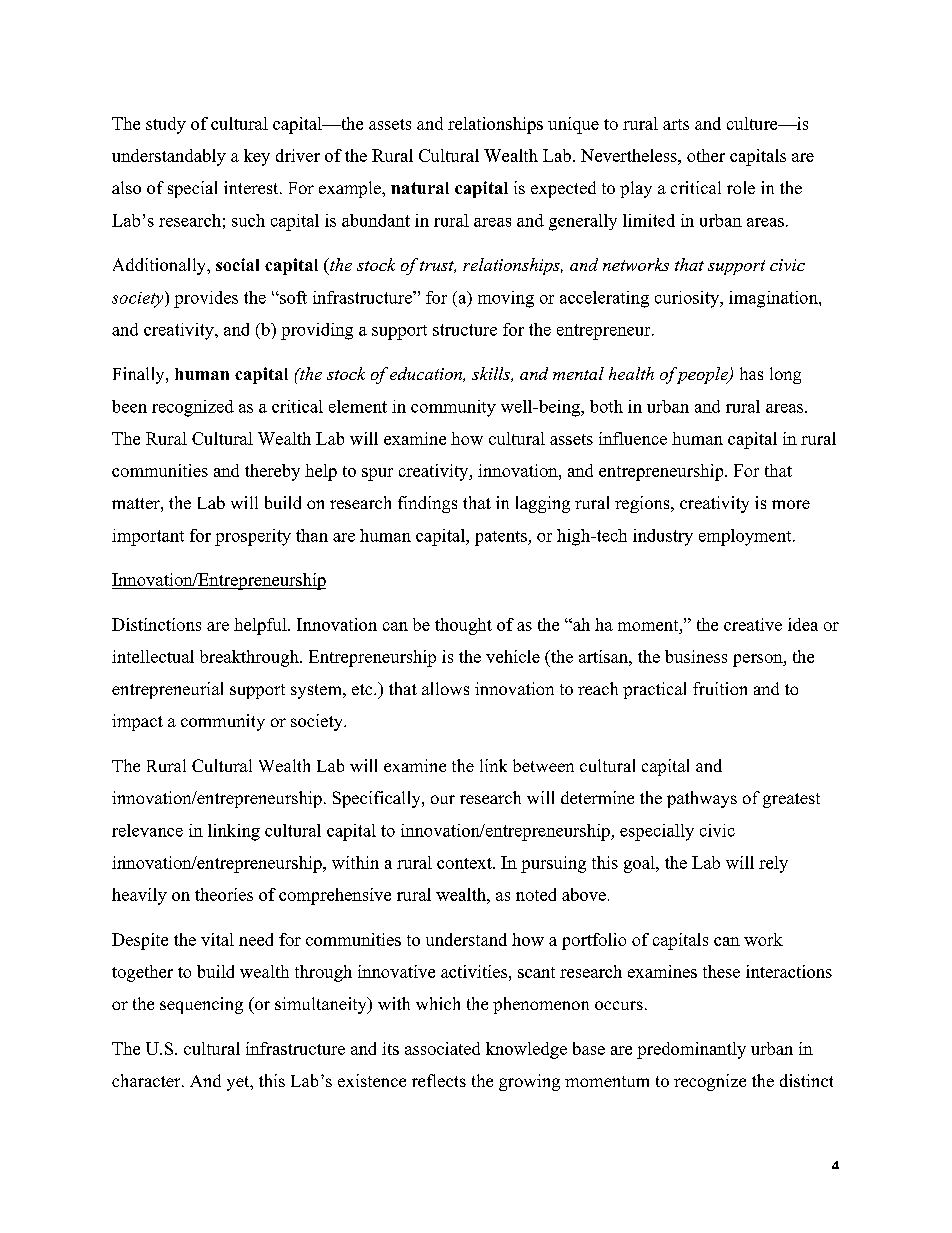  What do you see at coordinates (463, 626) in the screenshot?
I see `thought` at bounding box center [463, 626].
